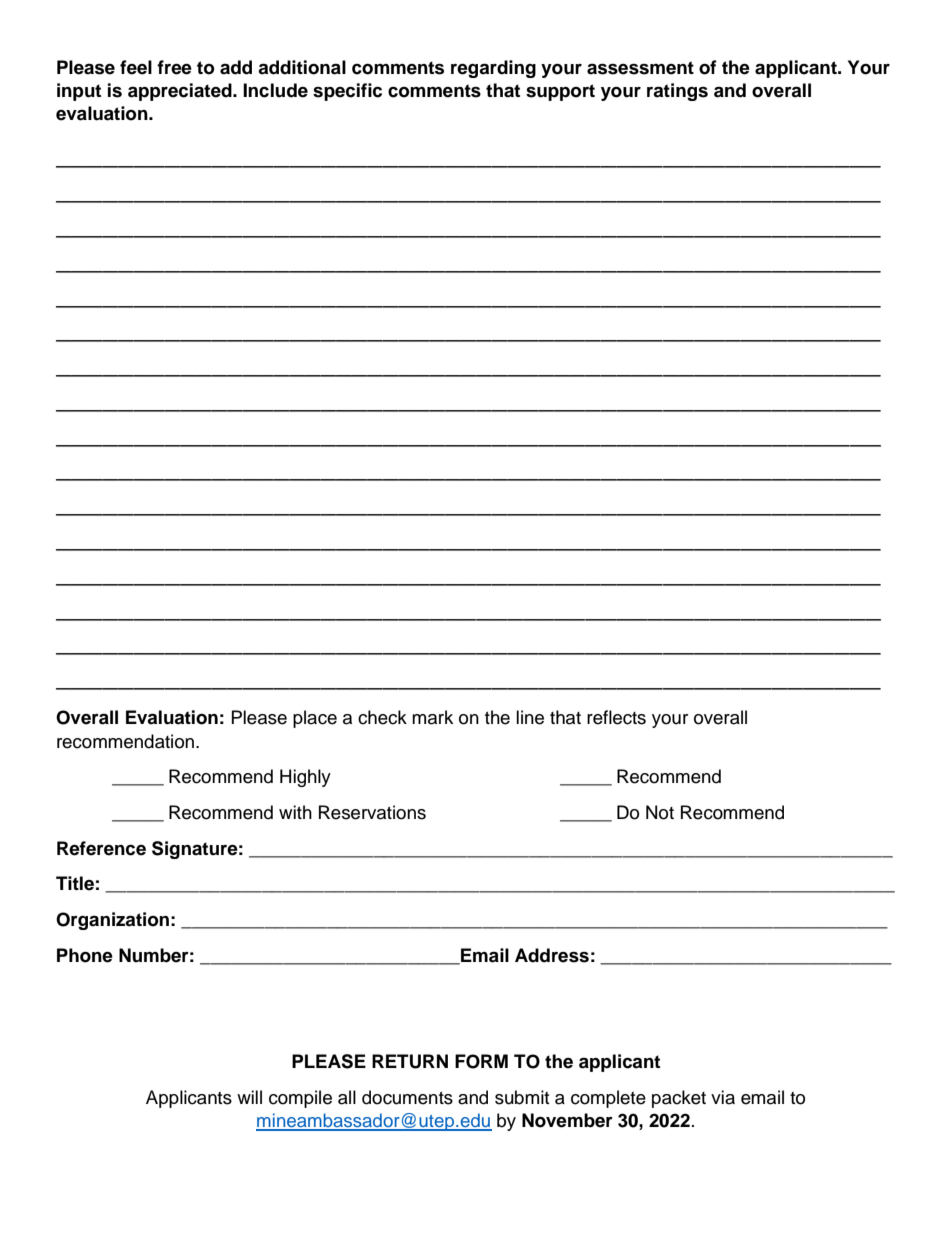 This image has height=1233, width=952. I want to click on check, so click(382, 717).
